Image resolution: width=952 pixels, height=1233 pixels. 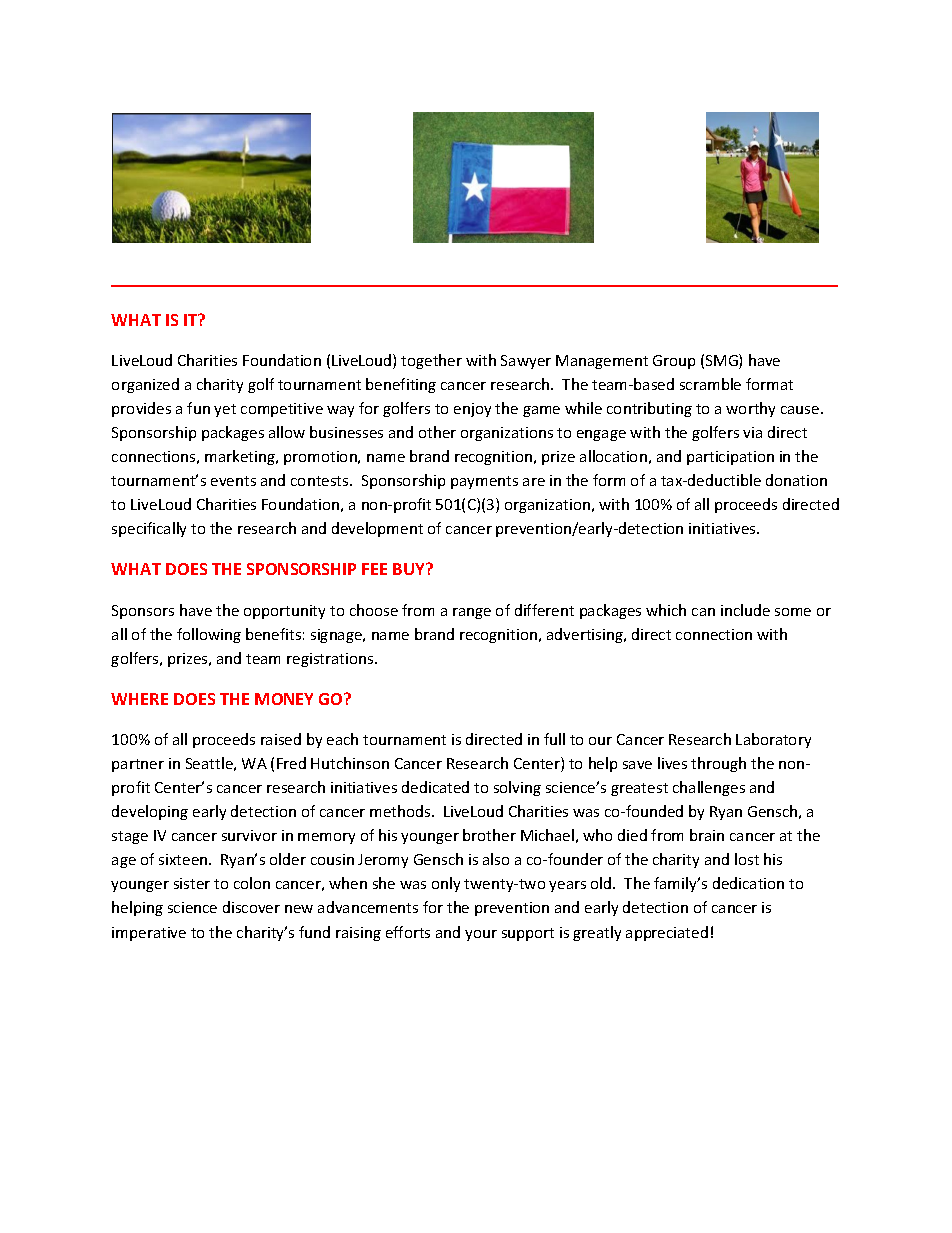 I want to click on scramble, so click(x=710, y=384).
